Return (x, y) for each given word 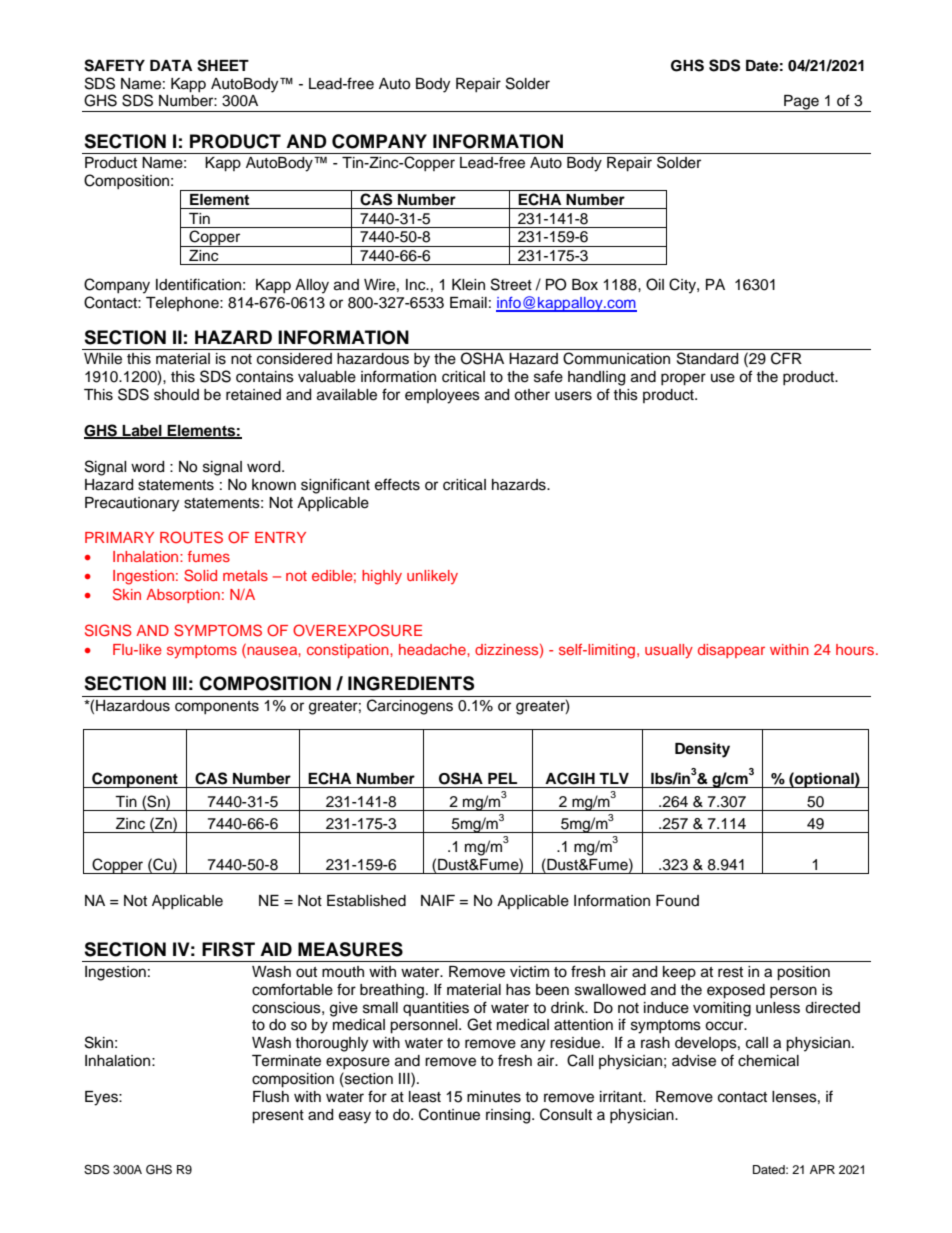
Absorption (183, 596)
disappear (731, 651)
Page (801, 103)
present (278, 1117)
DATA (171, 65)
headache (433, 649)
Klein (468, 285)
